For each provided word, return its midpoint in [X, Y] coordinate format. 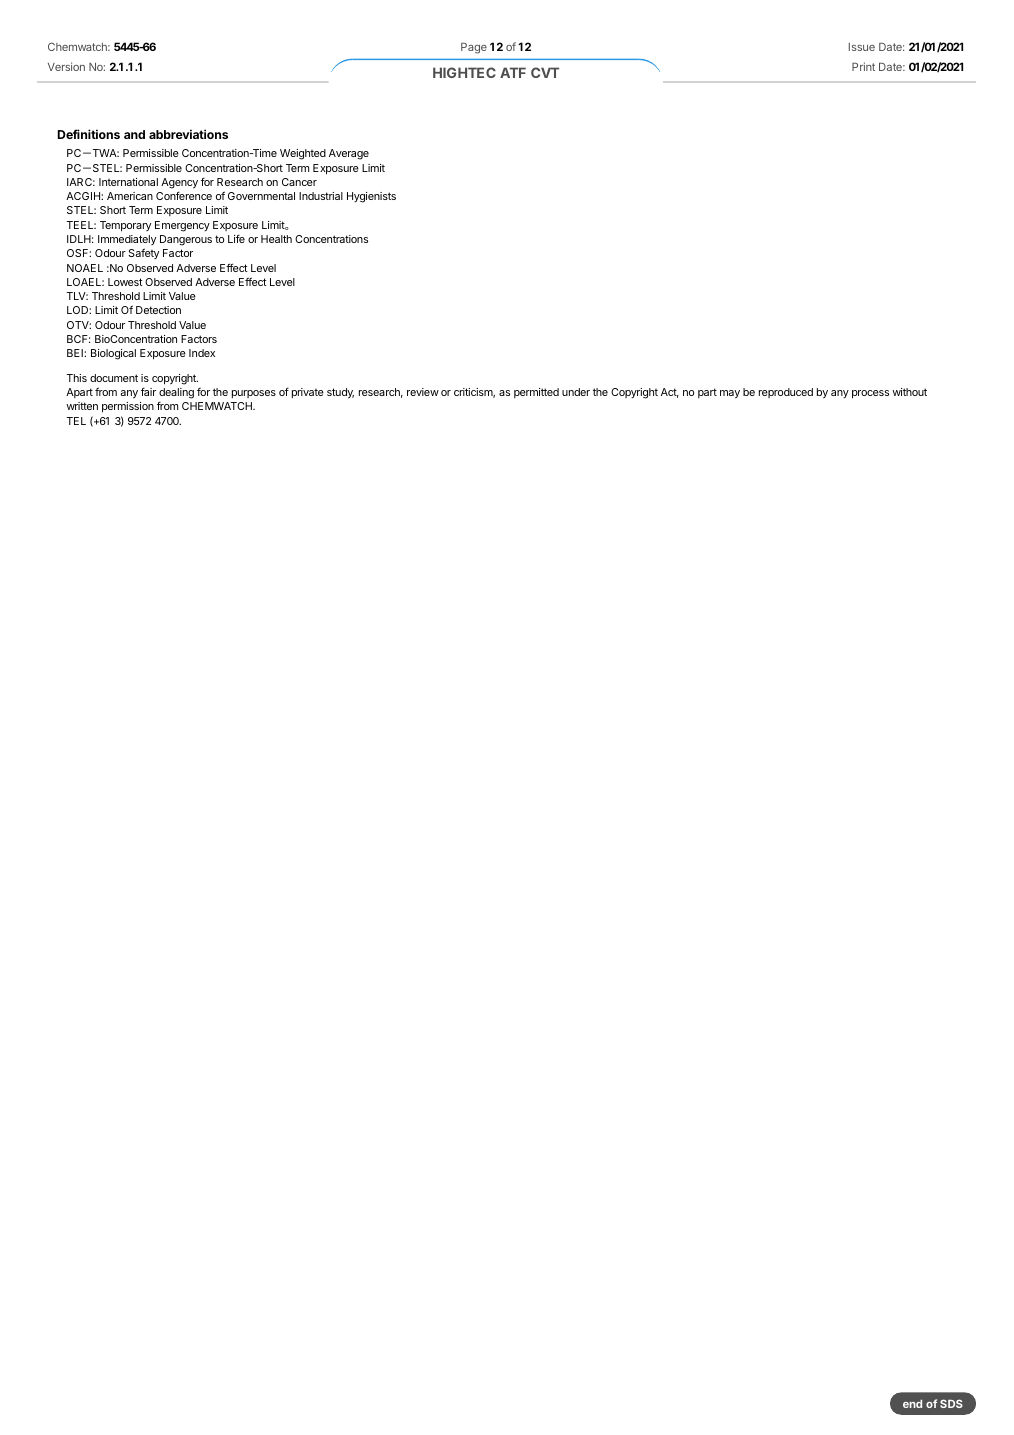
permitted [536, 393]
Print [863, 66]
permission [128, 407]
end [912, 1404]
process [870, 394]
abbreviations [188, 134]
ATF [513, 72]
